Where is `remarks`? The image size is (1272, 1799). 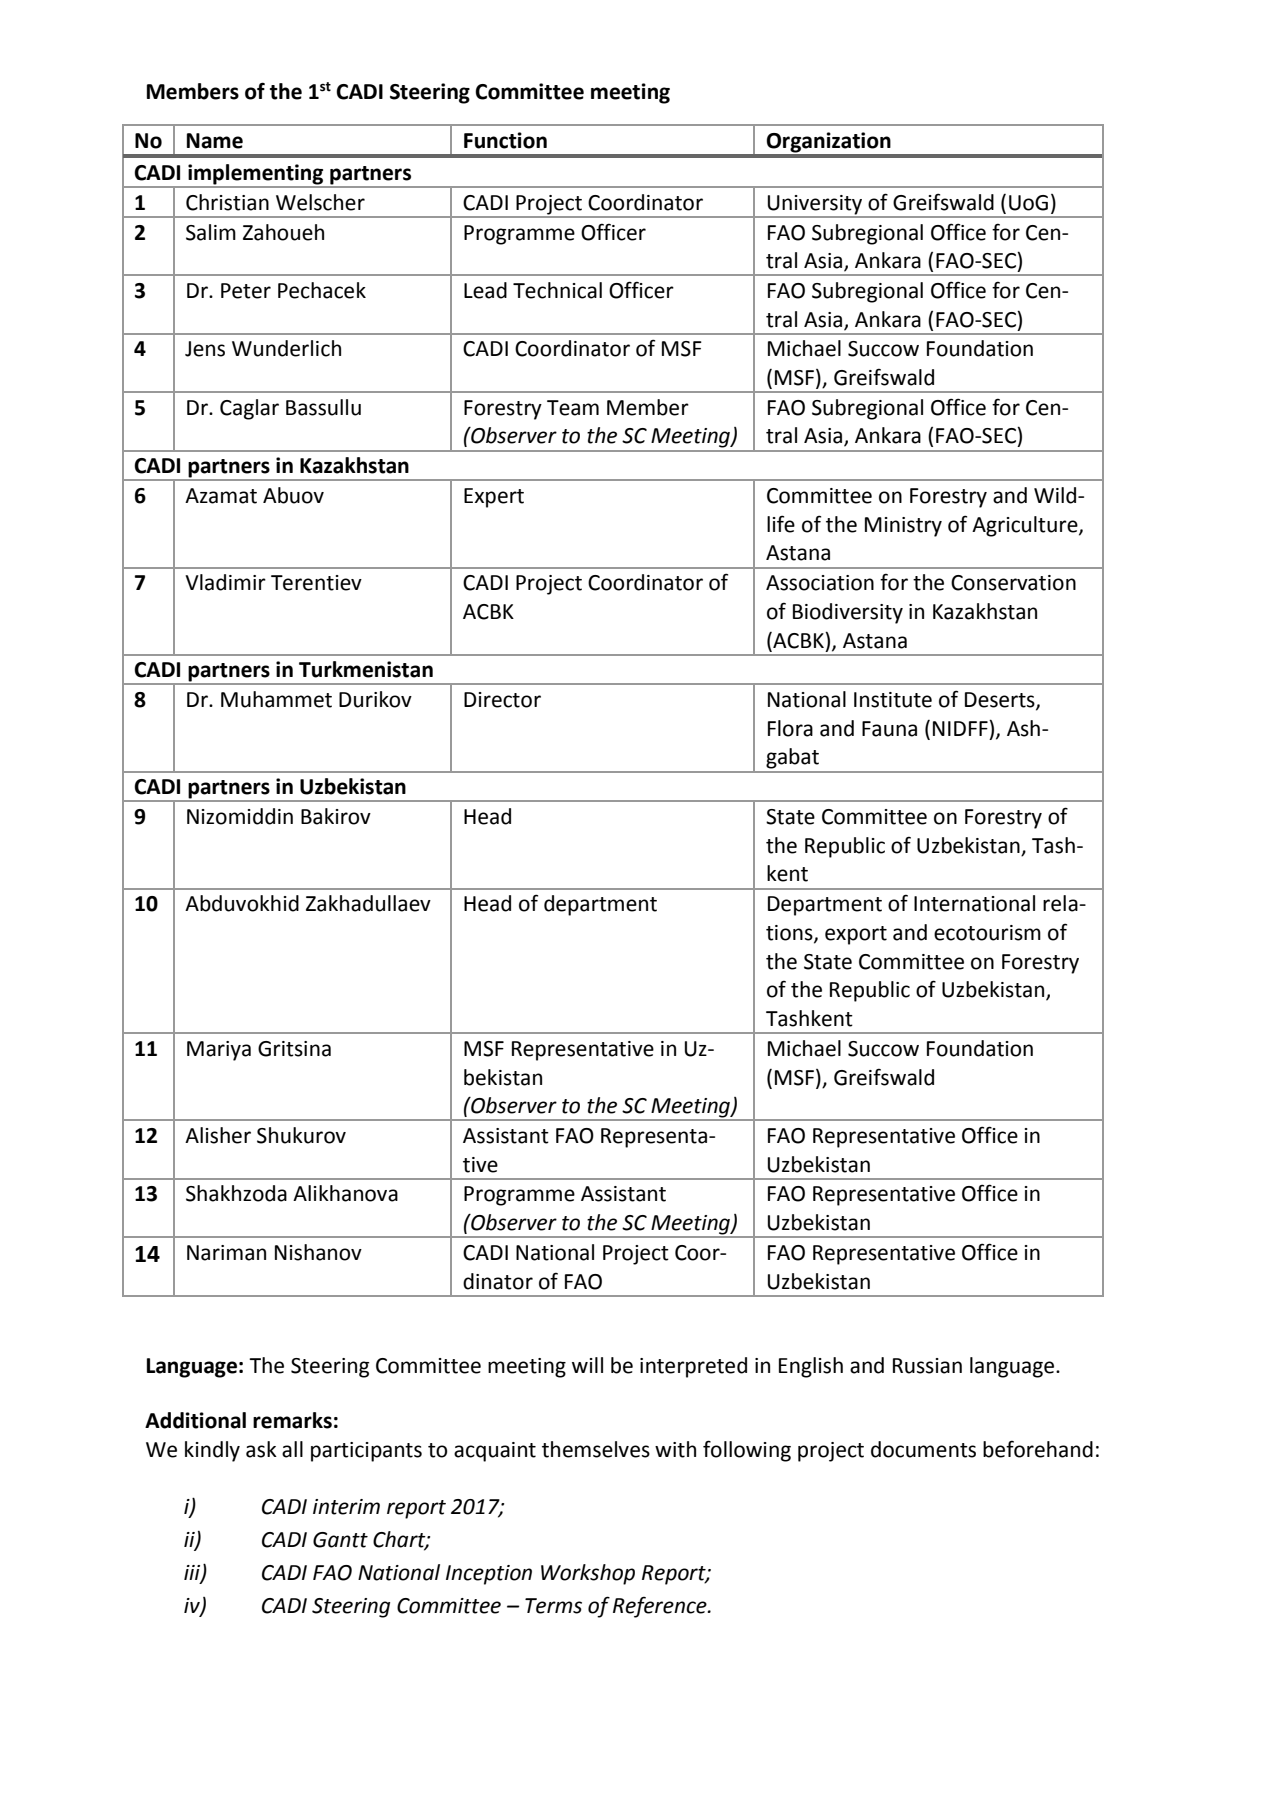 remarks is located at coordinates (292, 1420).
